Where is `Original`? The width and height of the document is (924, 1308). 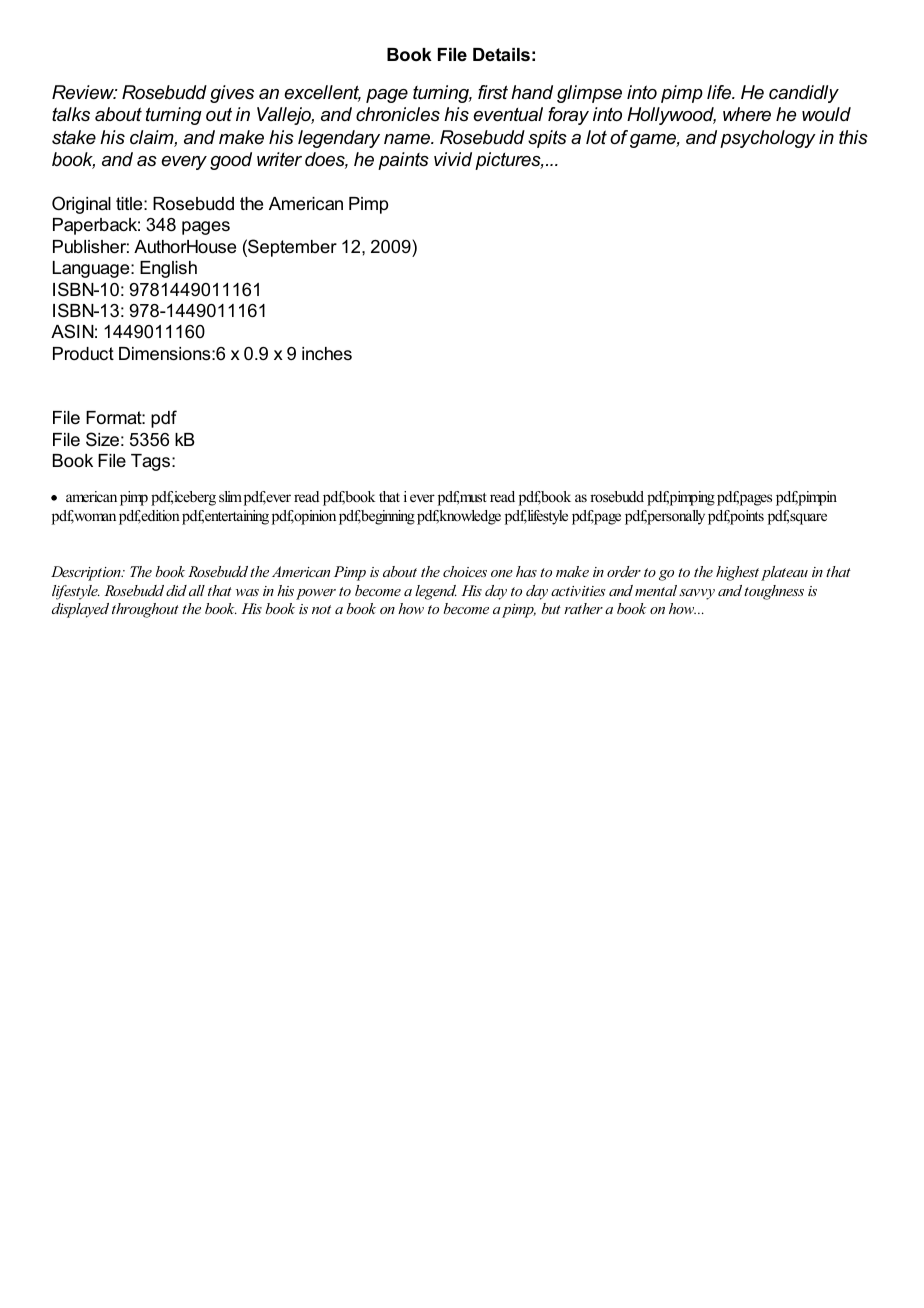 Original is located at coordinates (81, 205).
